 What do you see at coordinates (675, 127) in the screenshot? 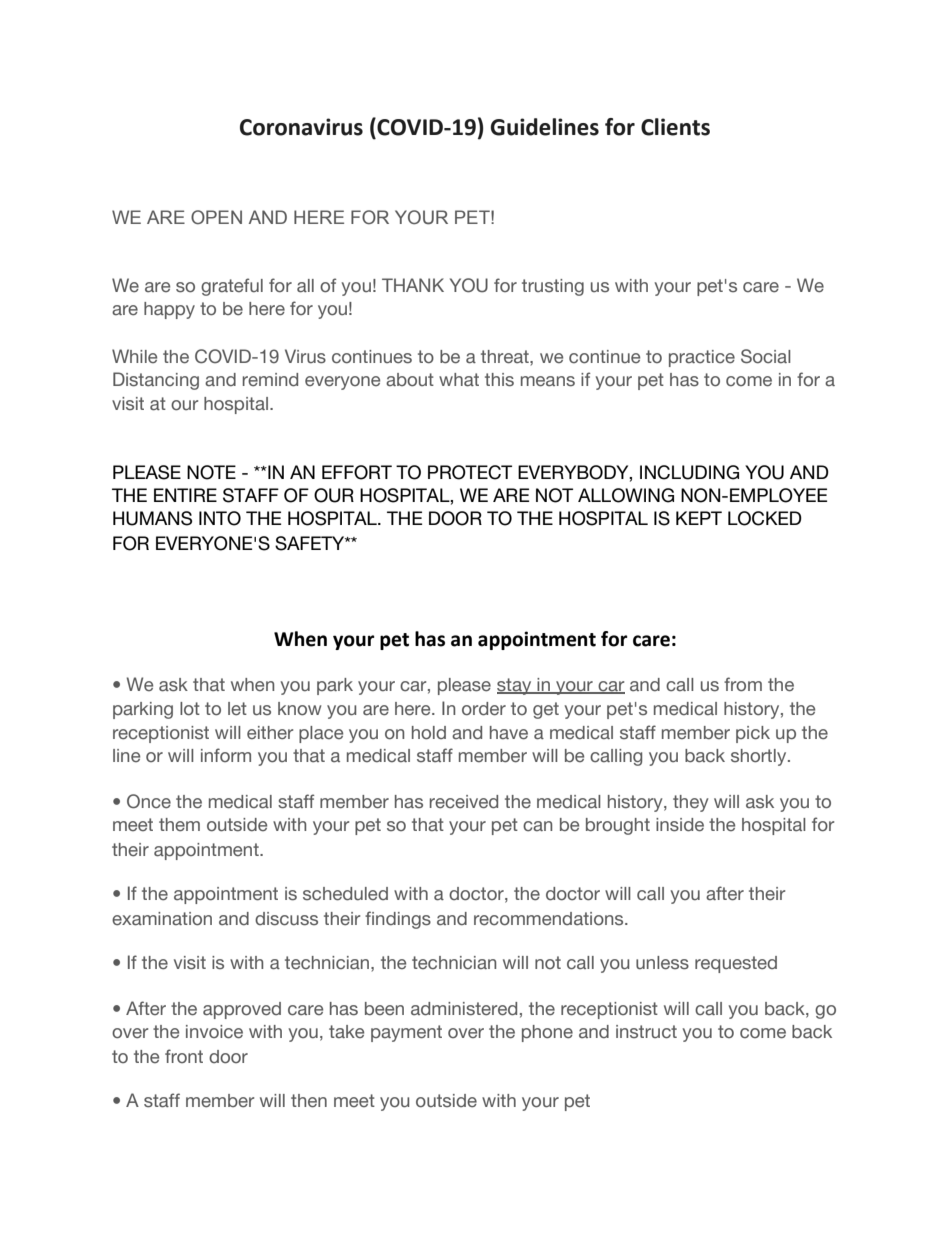
I see `Clients` at bounding box center [675, 127].
